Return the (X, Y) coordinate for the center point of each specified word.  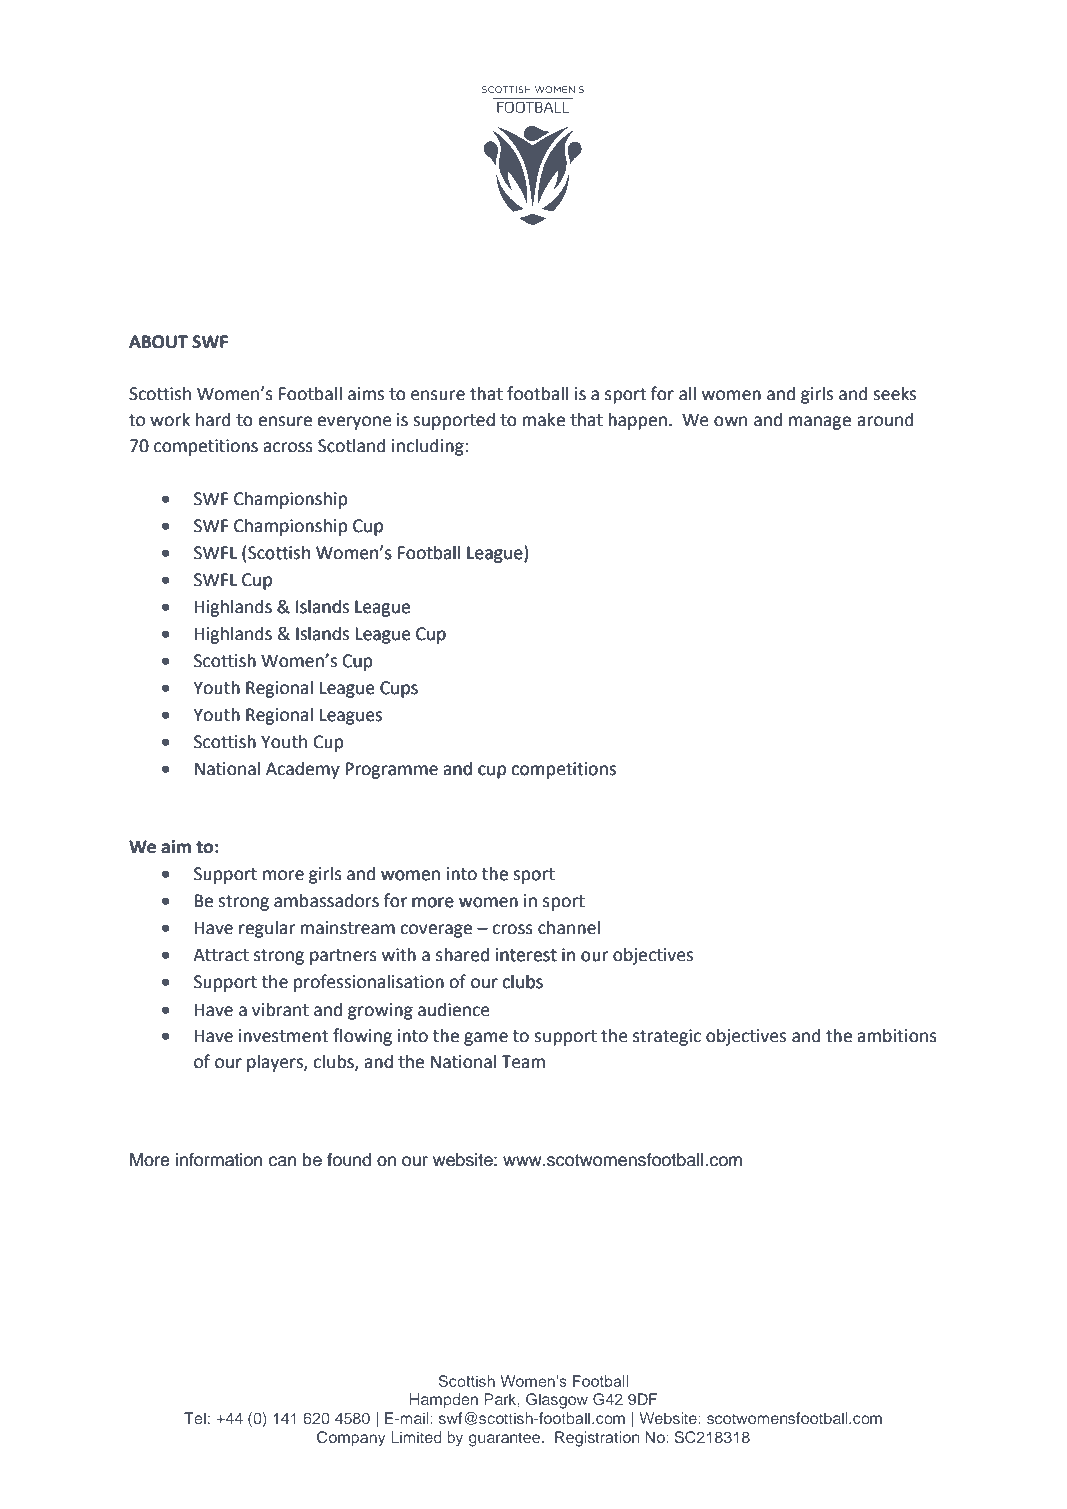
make (543, 420)
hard (213, 419)
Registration (597, 1439)
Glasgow (557, 1401)
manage (820, 423)
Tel (195, 1418)
